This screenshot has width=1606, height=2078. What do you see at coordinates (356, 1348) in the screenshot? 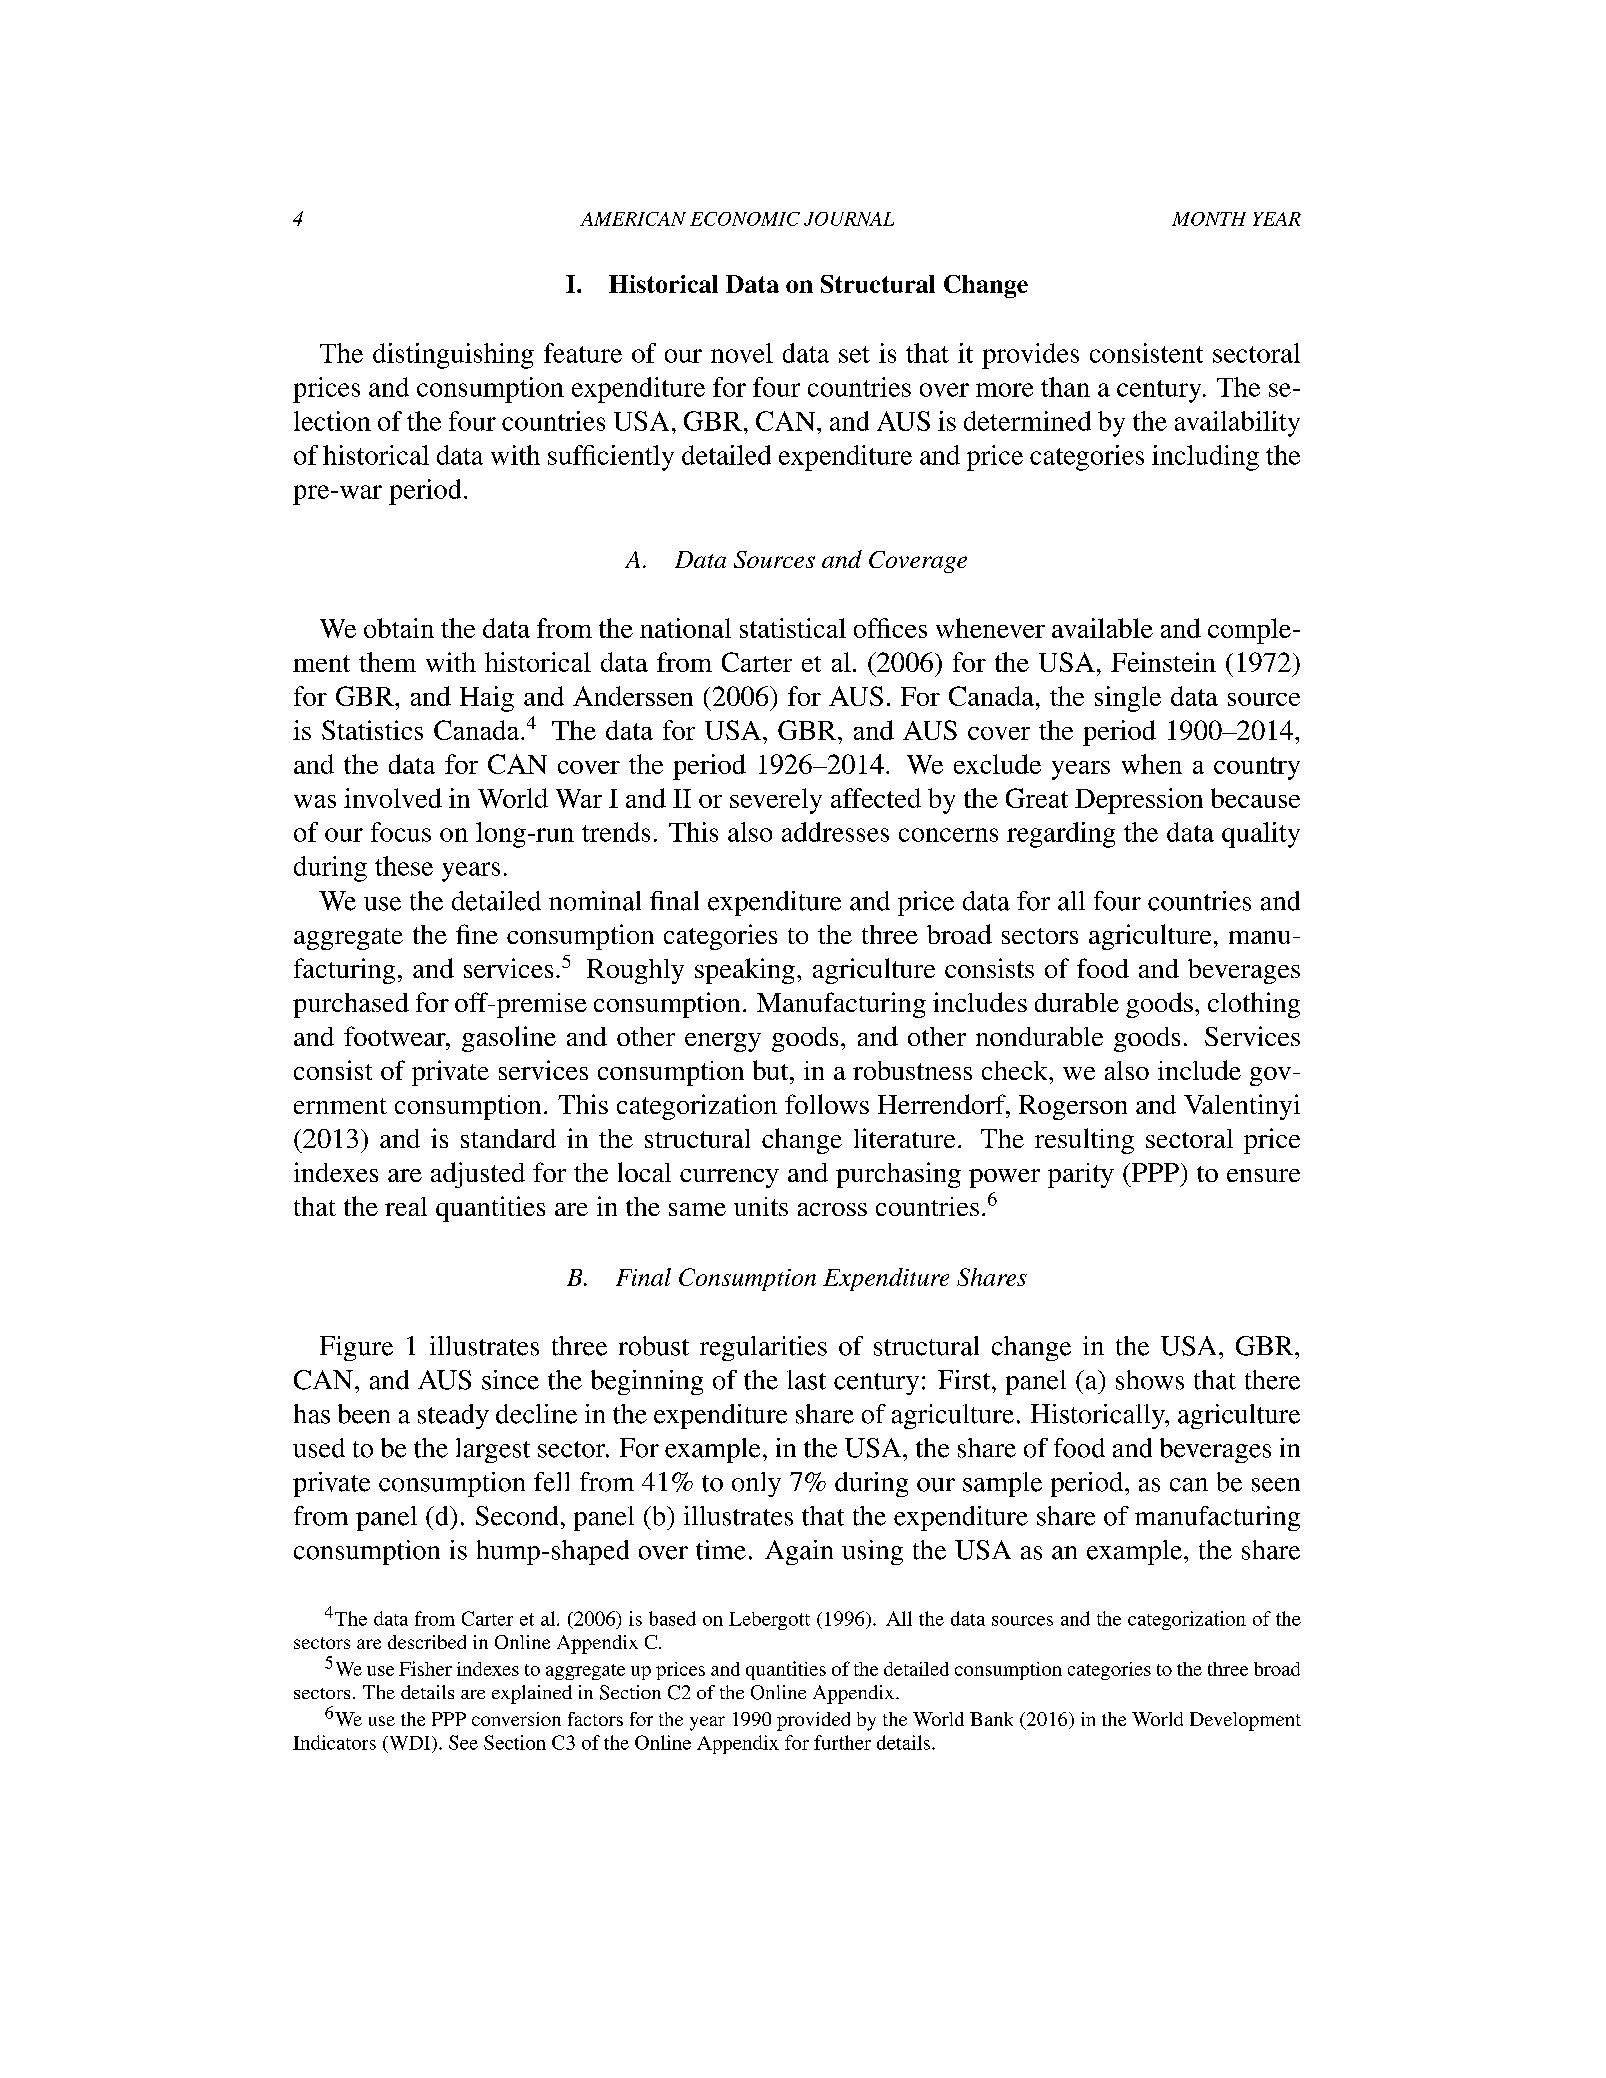
I see `Figure` at bounding box center [356, 1348].
